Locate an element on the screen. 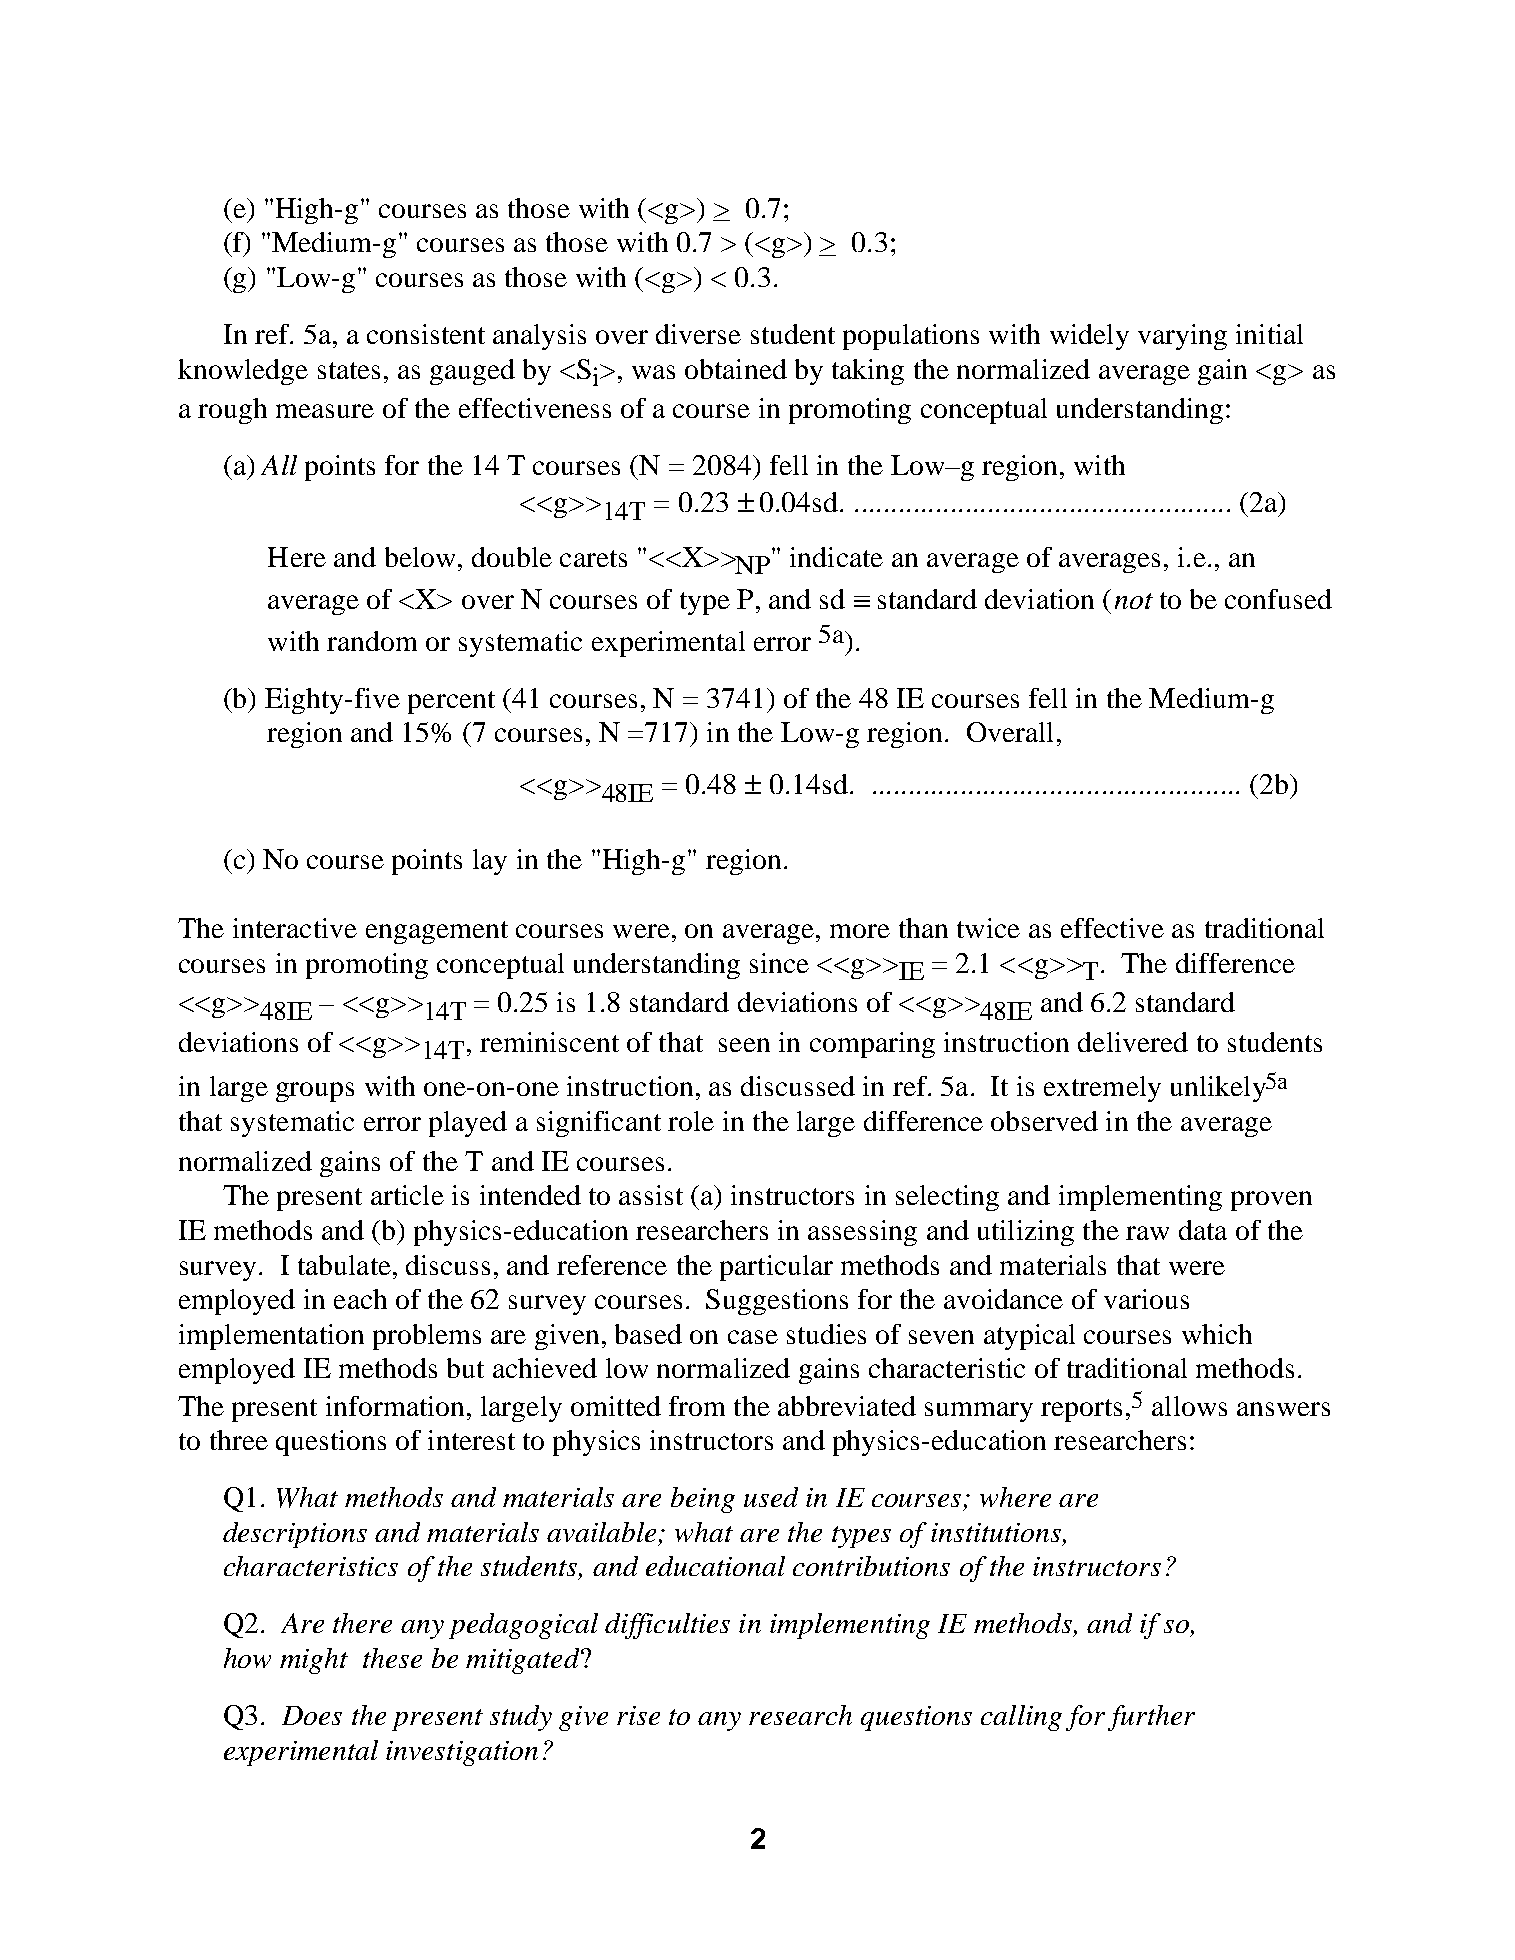 This screenshot has height=1960, width=1515. information is located at coordinates (395, 1406).
